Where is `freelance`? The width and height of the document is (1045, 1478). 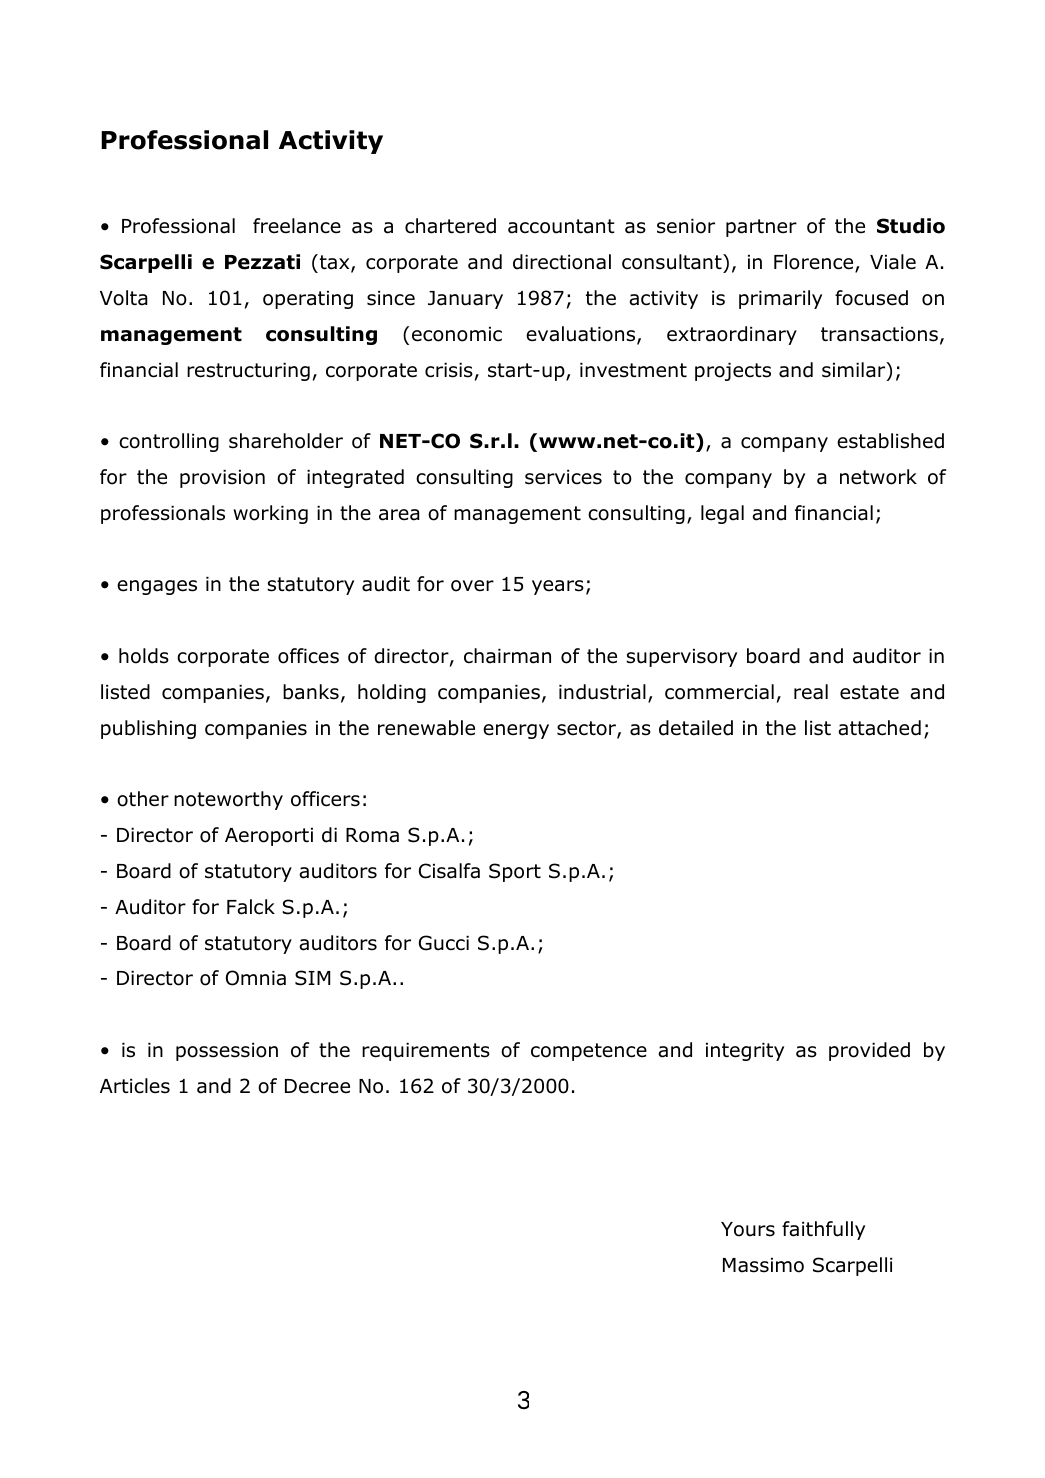
freelance is located at coordinates (297, 226).
